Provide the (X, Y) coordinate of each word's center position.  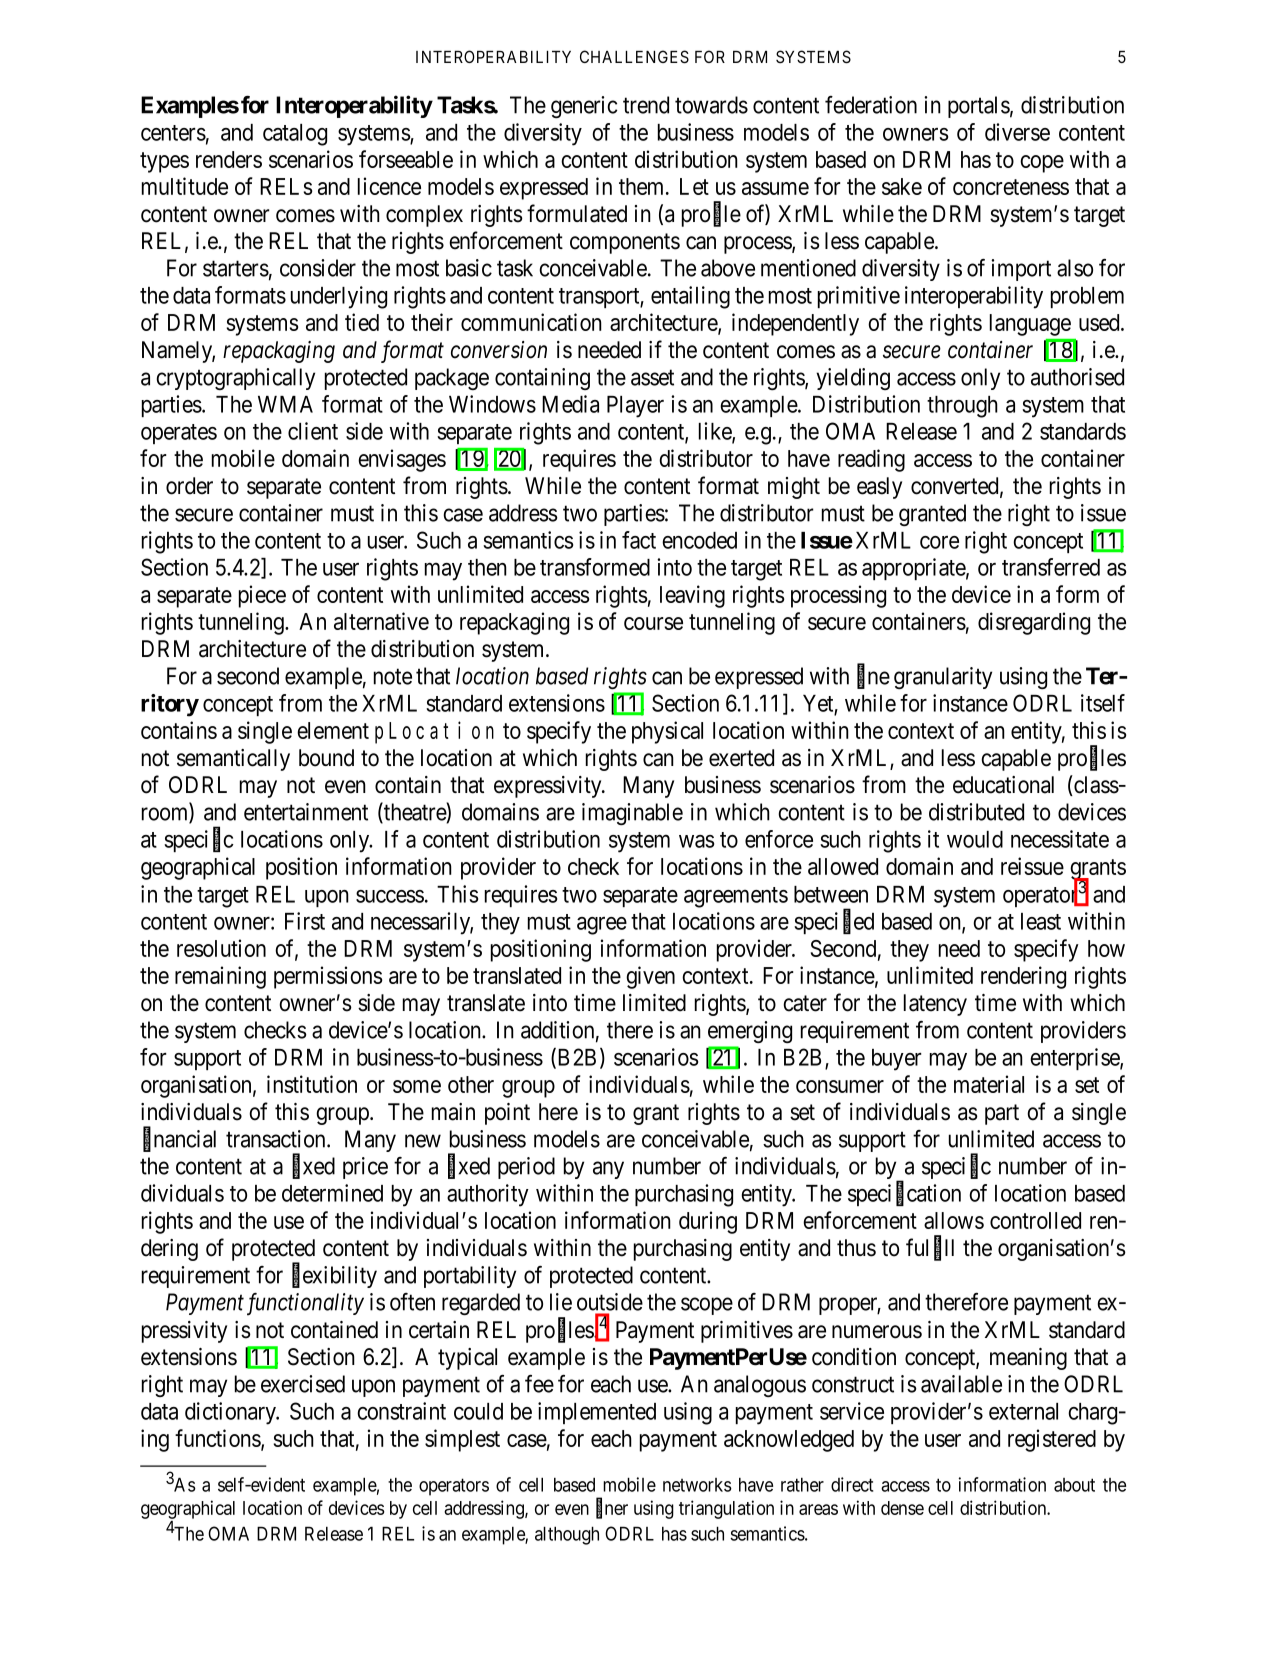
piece (262, 596)
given (650, 977)
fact (639, 540)
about (1074, 1485)
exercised (303, 1384)
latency (935, 1005)
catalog (295, 135)
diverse (1017, 132)
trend (646, 105)
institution (312, 1084)
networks (697, 1485)
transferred (1051, 567)
